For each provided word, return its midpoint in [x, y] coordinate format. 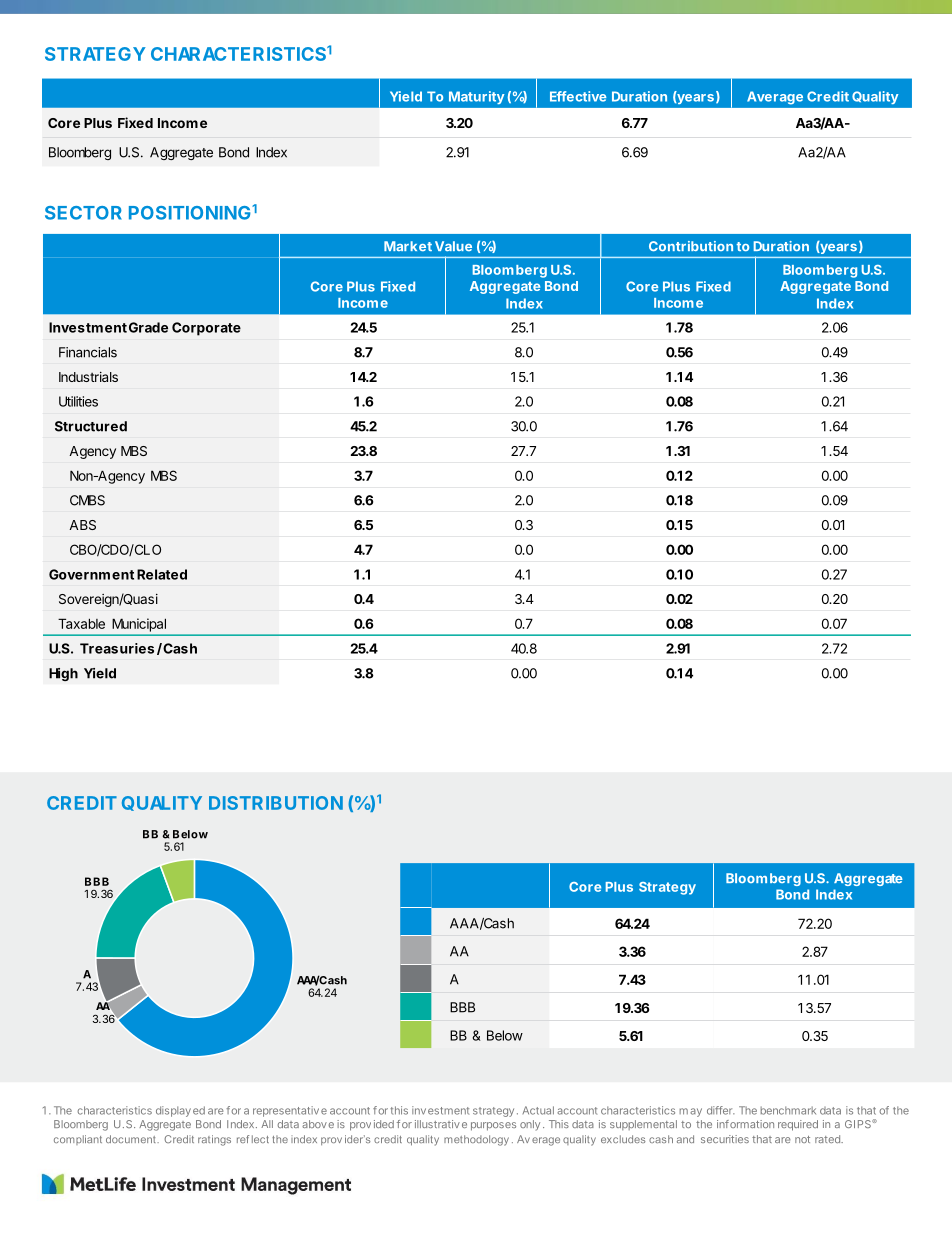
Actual [538, 1110]
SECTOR [83, 213]
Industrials [88, 377]
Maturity [476, 97]
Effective [578, 96]
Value [453, 246]
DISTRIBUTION [276, 803]
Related [162, 574]
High [63, 674]
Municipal [139, 625]
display [173, 1111]
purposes [493, 1126]
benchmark [788, 1110]
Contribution [691, 246]
